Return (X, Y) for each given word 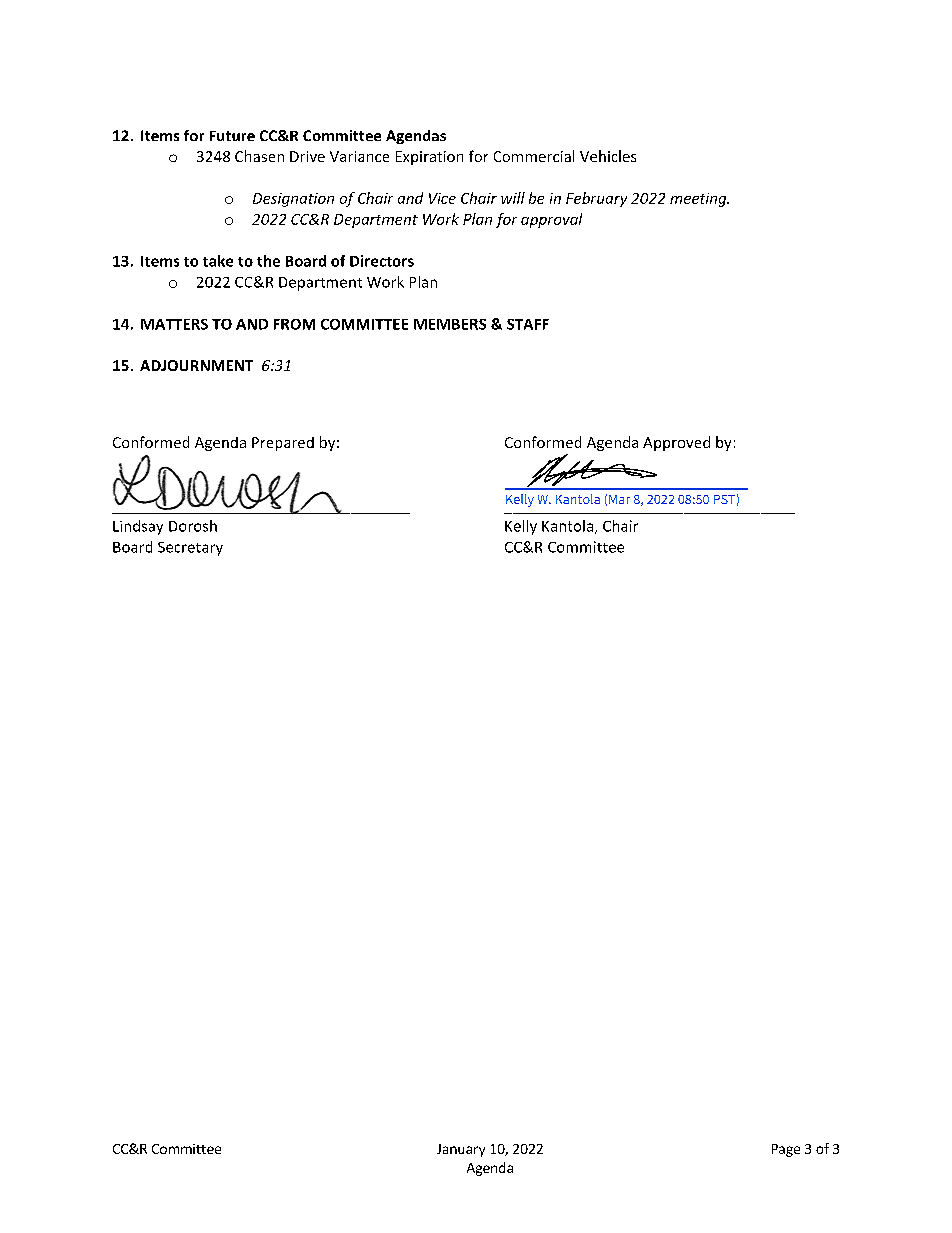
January (461, 1150)
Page (786, 1150)
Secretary (190, 549)
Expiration (429, 158)
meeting (699, 200)
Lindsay (138, 527)
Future (232, 136)
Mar (619, 499)
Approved (676, 443)
